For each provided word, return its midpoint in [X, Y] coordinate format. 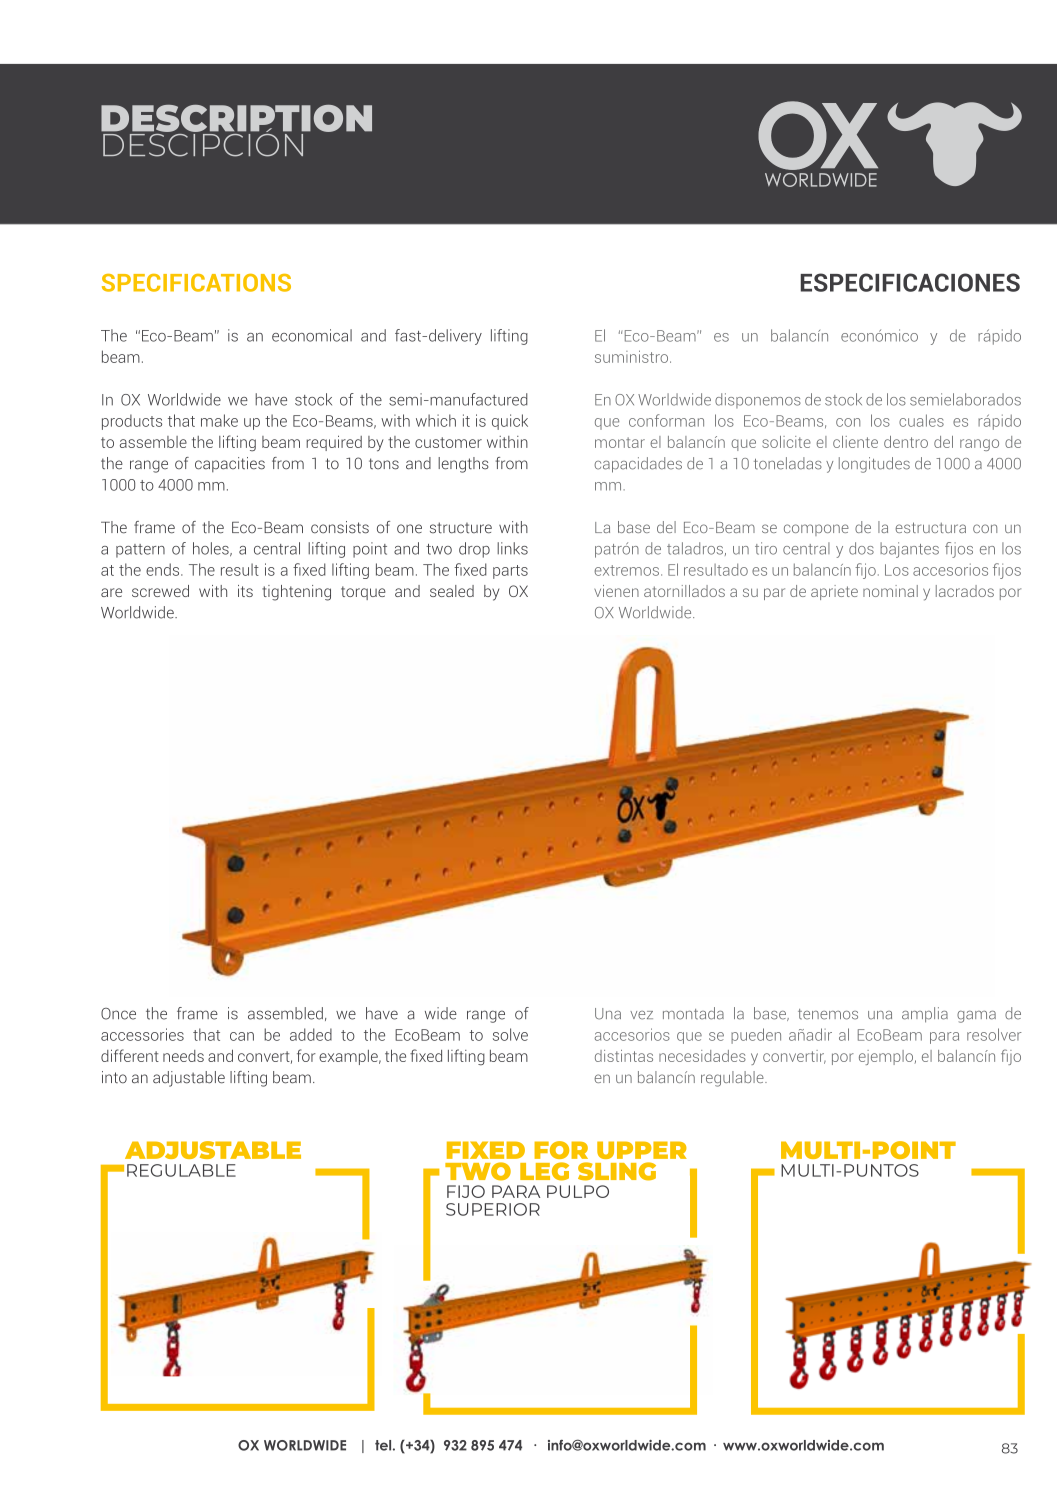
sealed [452, 591]
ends [164, 569]
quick [510, 422]
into [114, 1077]
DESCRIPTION [236, 118]
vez [641, 1015]
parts [510, 572]
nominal [890, 591]
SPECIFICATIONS [196, 283]
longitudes [874, 465]
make [219, 420]
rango [979, 445]
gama [976, 1017]
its [245, 591]
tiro [766, 548]
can [242, 1036]
